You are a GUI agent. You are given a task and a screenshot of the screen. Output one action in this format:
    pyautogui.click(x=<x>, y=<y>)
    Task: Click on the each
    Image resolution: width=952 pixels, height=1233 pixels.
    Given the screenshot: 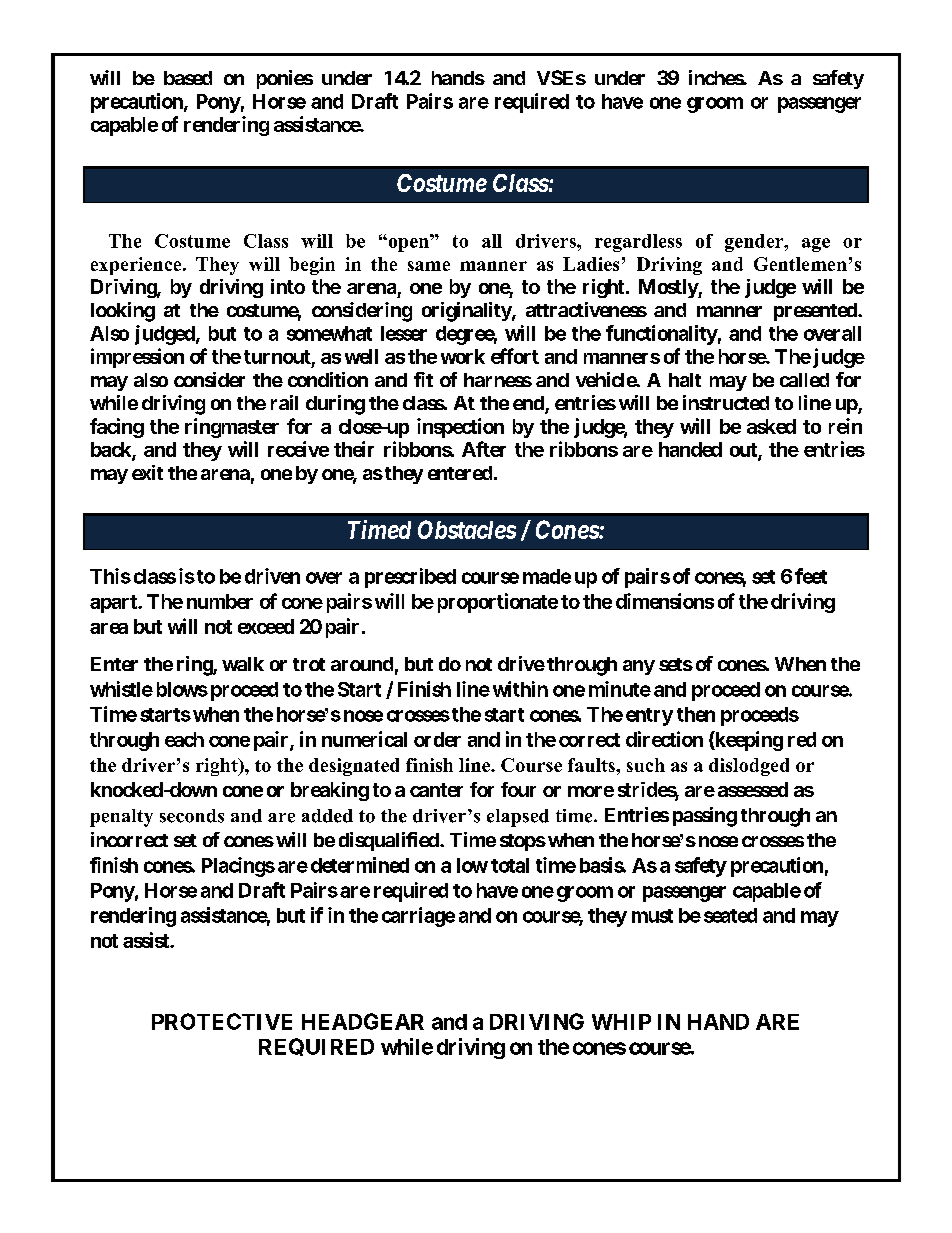 What is the action you would take?
    pyautogui.click(x=184, y=739)
